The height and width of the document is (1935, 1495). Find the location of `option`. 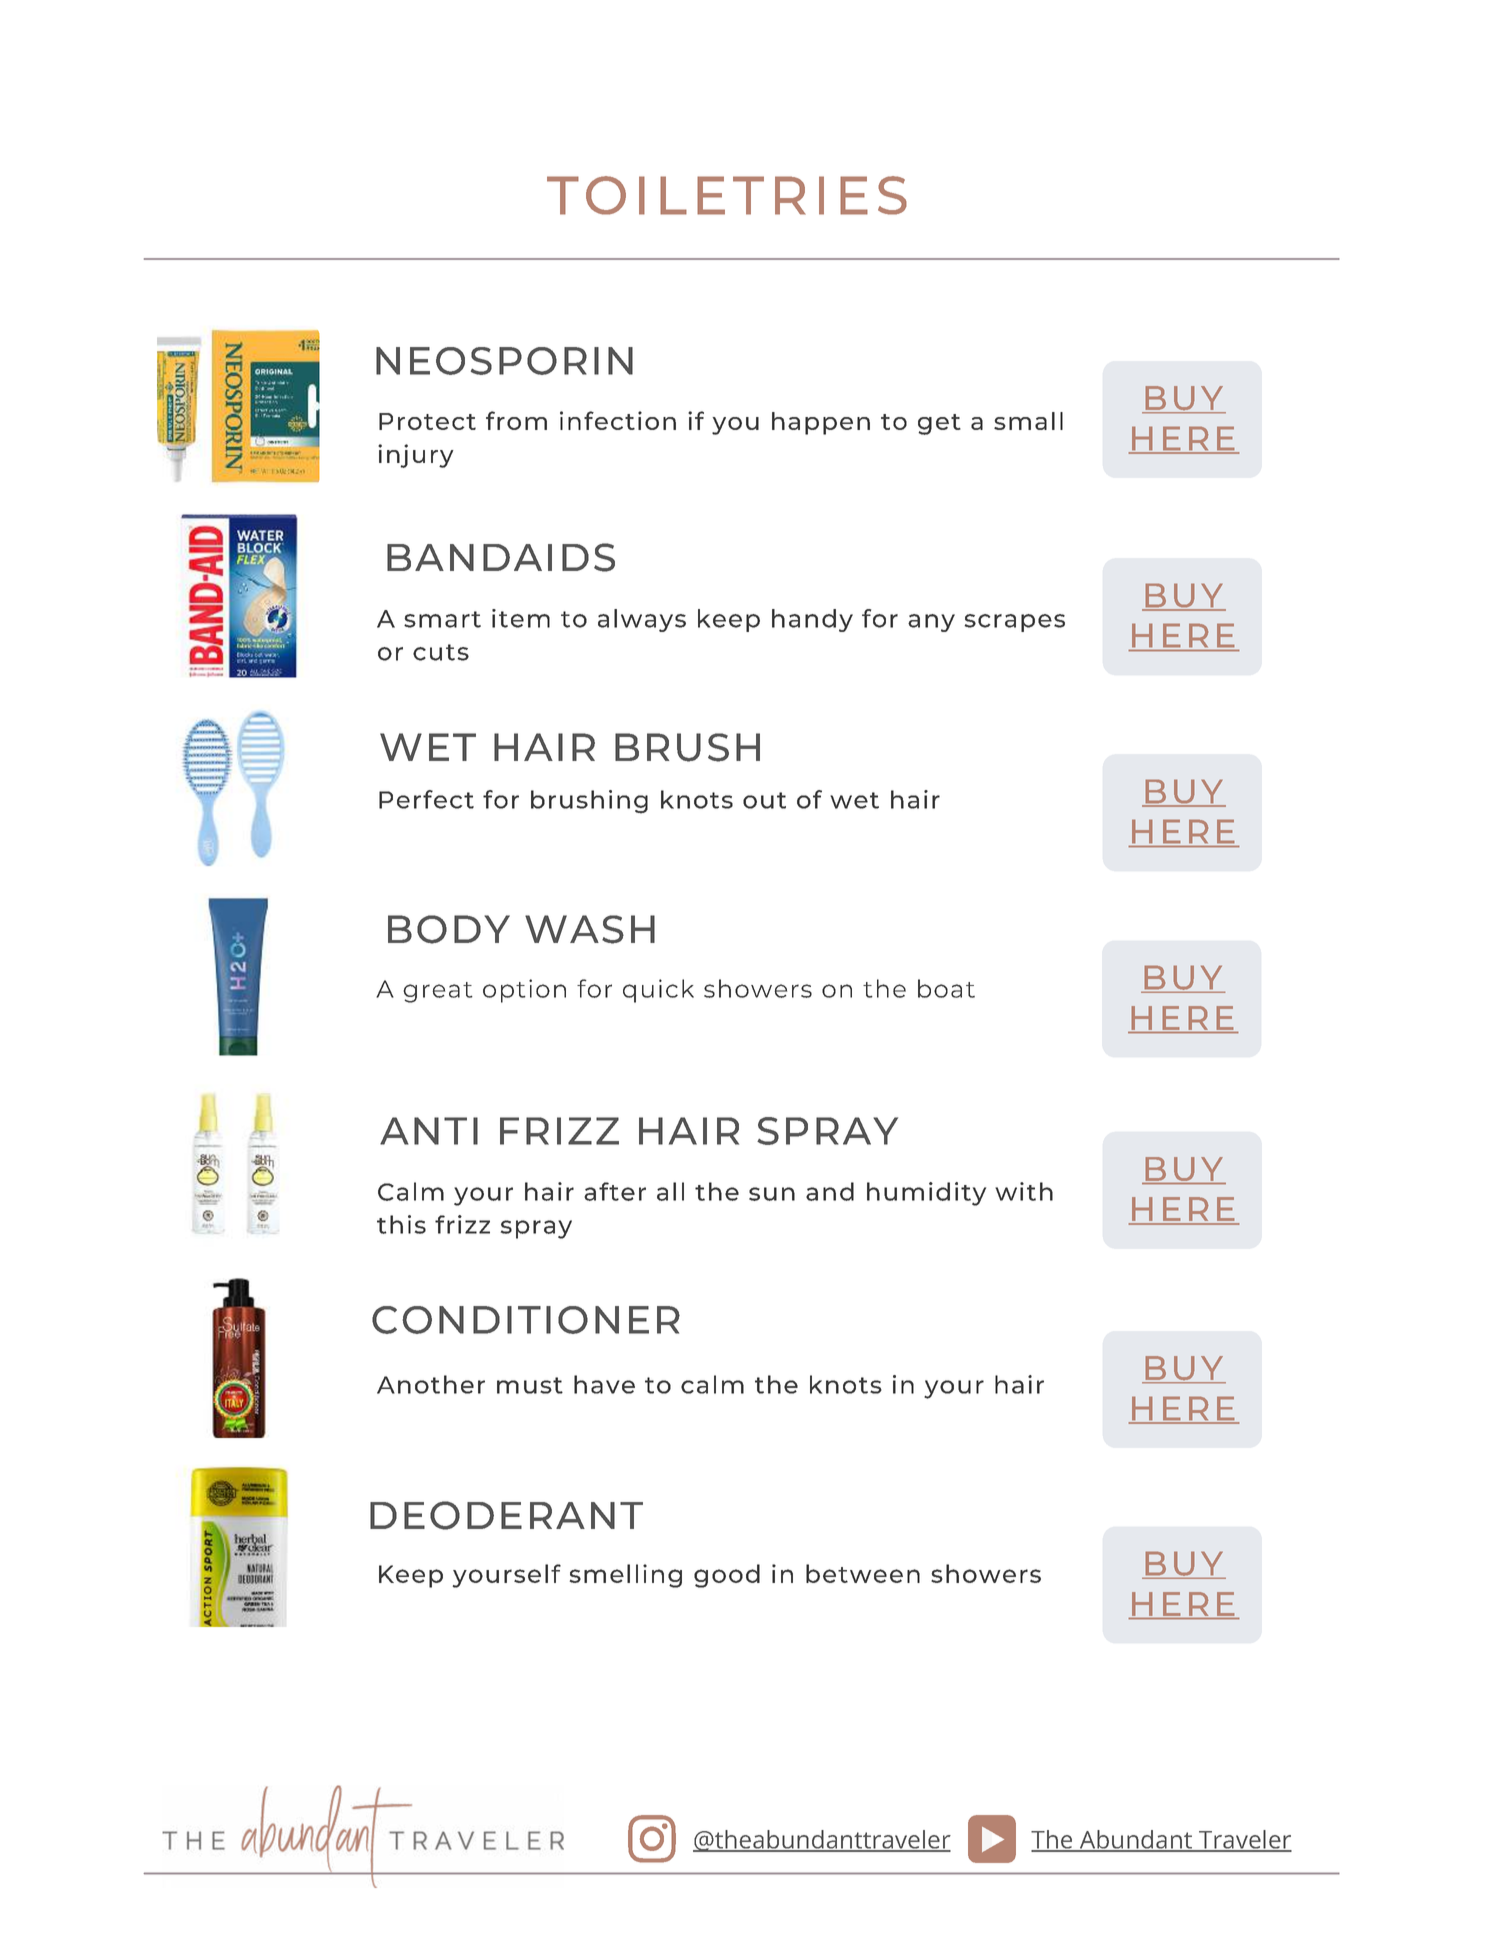

option is located at coordinates (524, 991).
